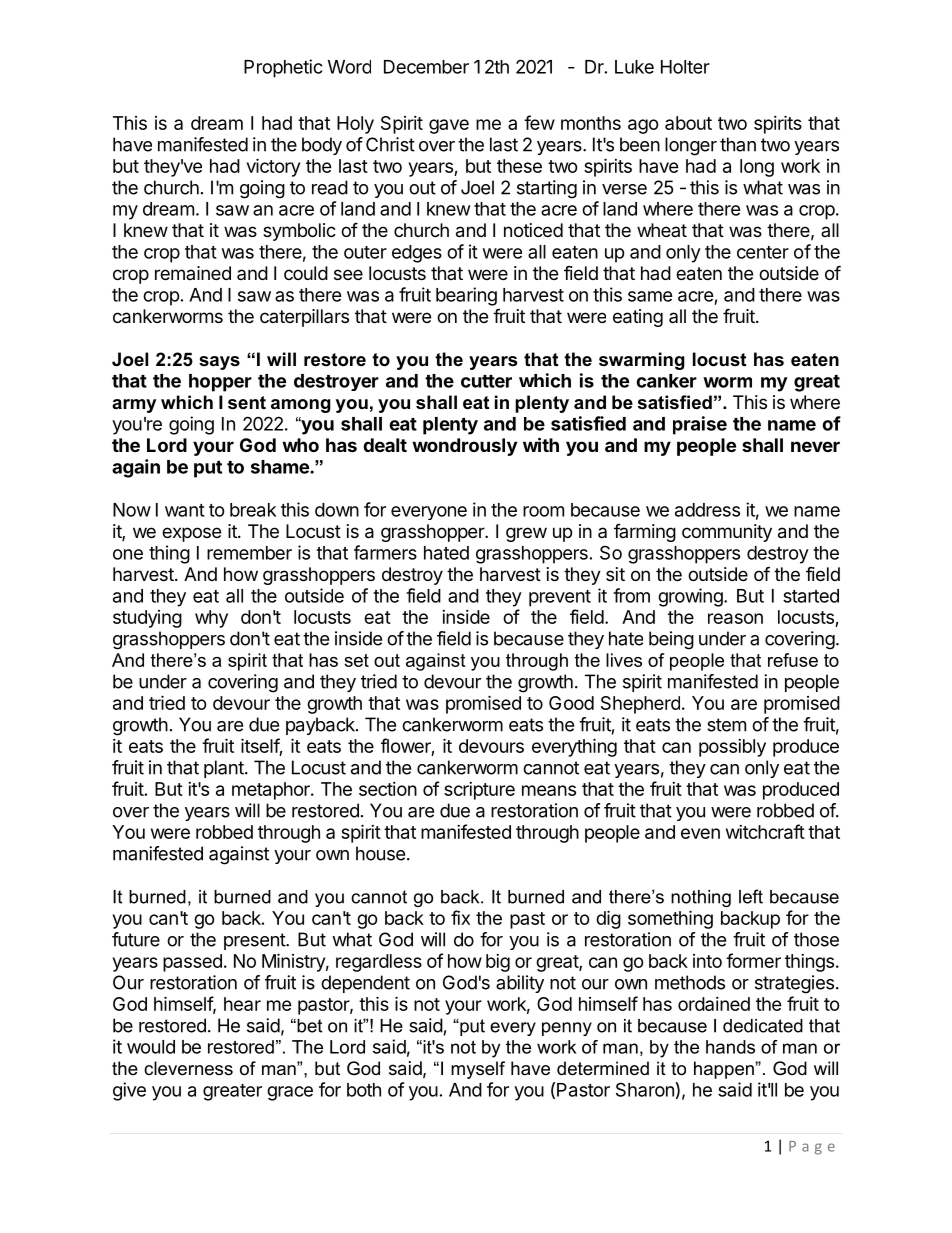 The width and height of the image is (952, 1233). I want to click on scripture, so click(479, 791).
